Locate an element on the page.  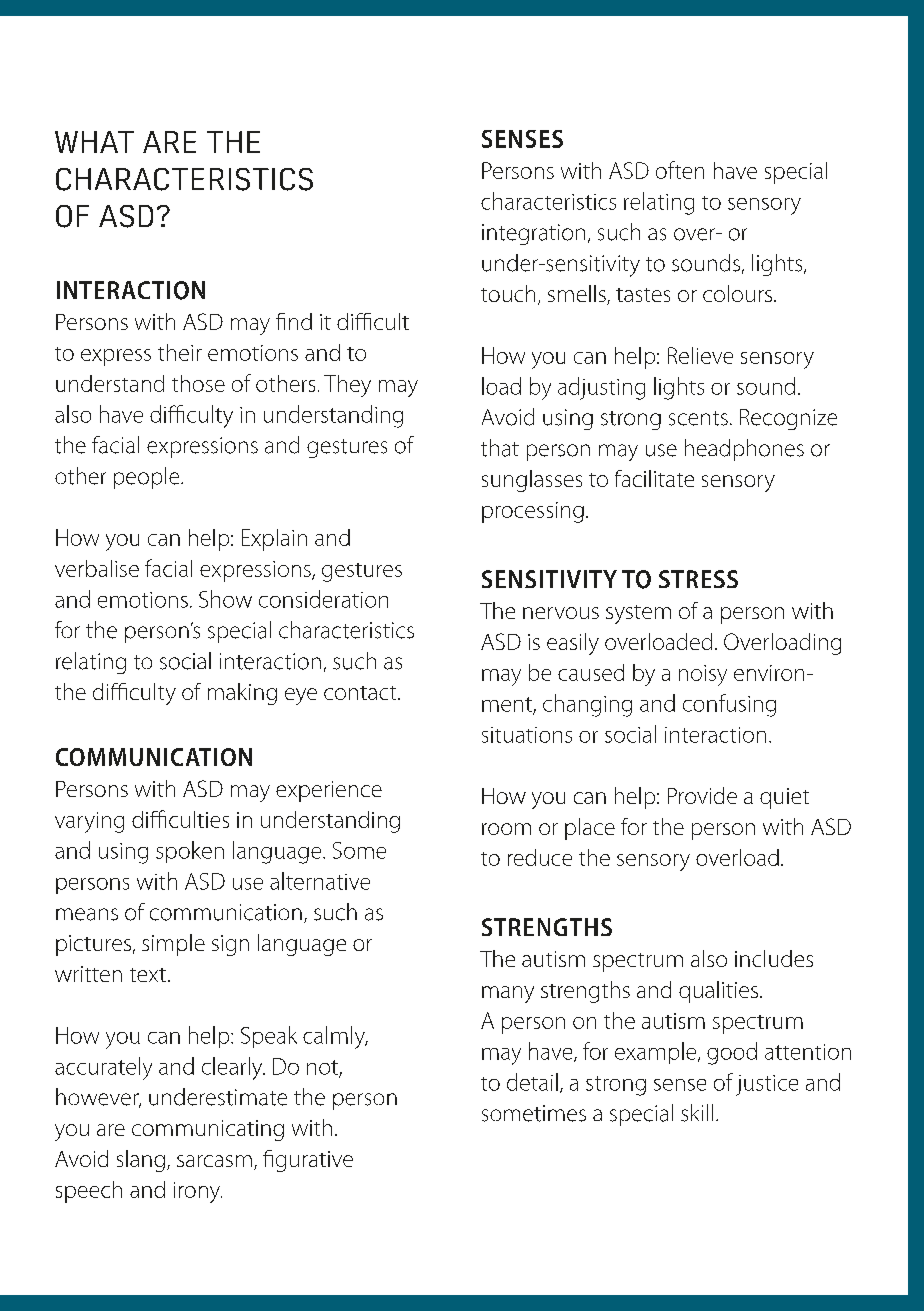
many is located at coordinates (508, 994).
